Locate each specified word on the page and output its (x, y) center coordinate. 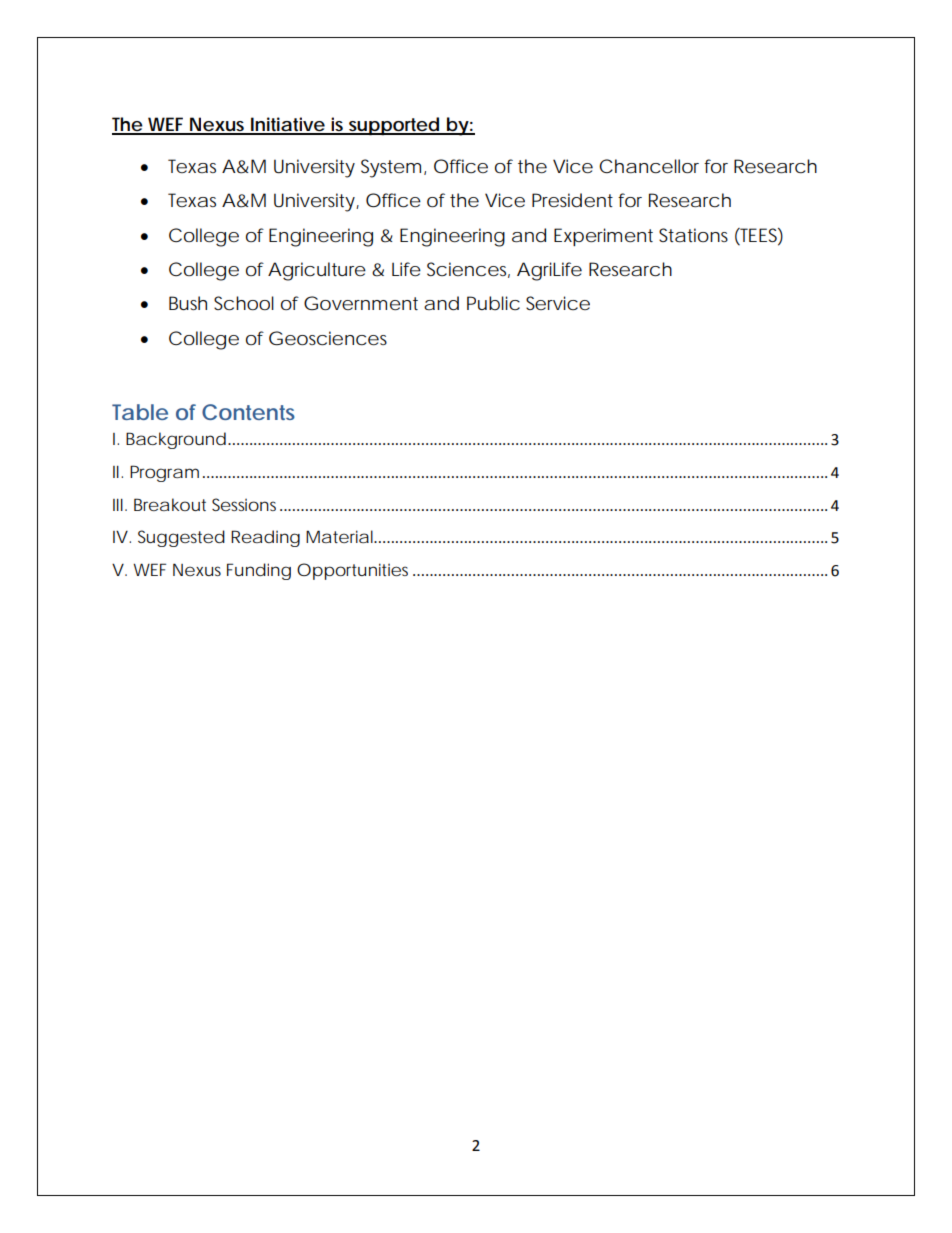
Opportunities (352, 571)
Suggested (181, 538)
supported (393, 126)
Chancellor (649, 166)
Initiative (287, 125)
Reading (265, 538)
